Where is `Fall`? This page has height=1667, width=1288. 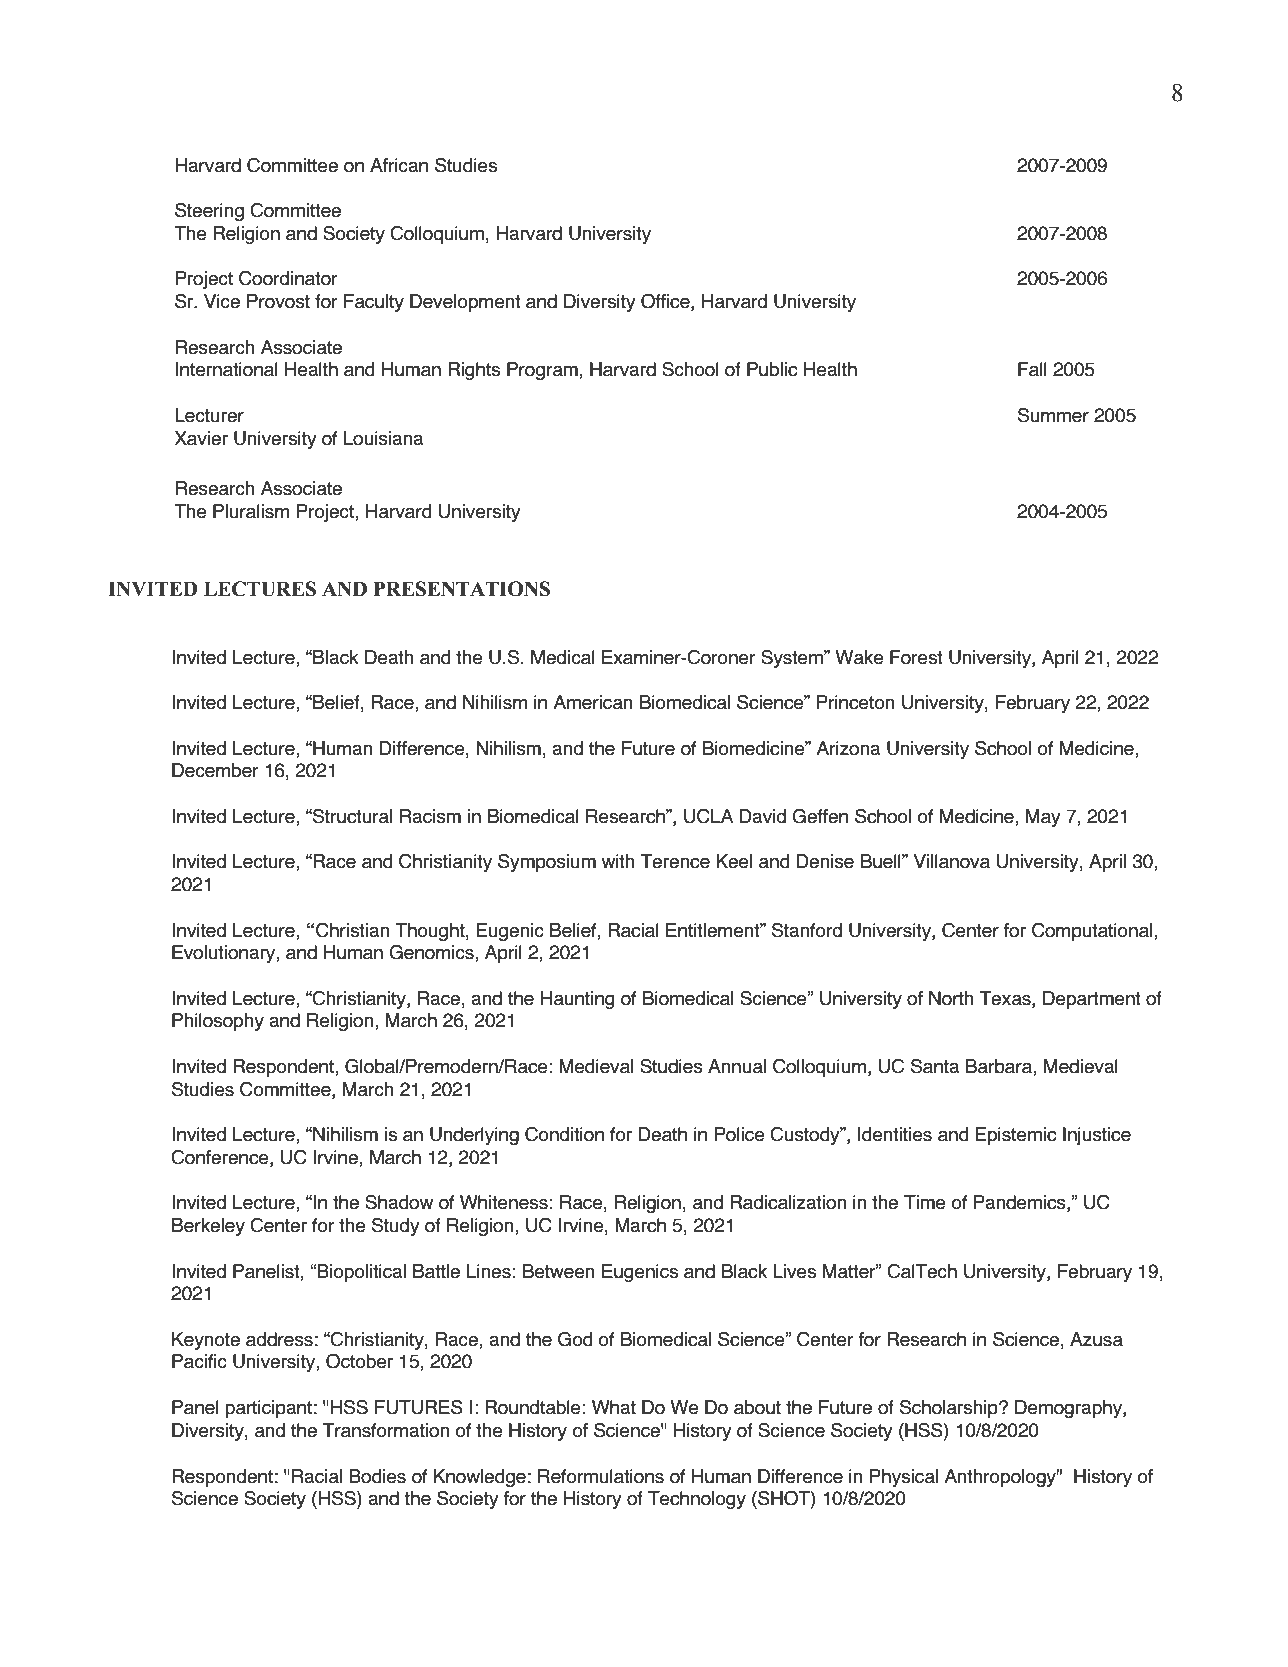 Fall is located at coordinates (1032, 369).
